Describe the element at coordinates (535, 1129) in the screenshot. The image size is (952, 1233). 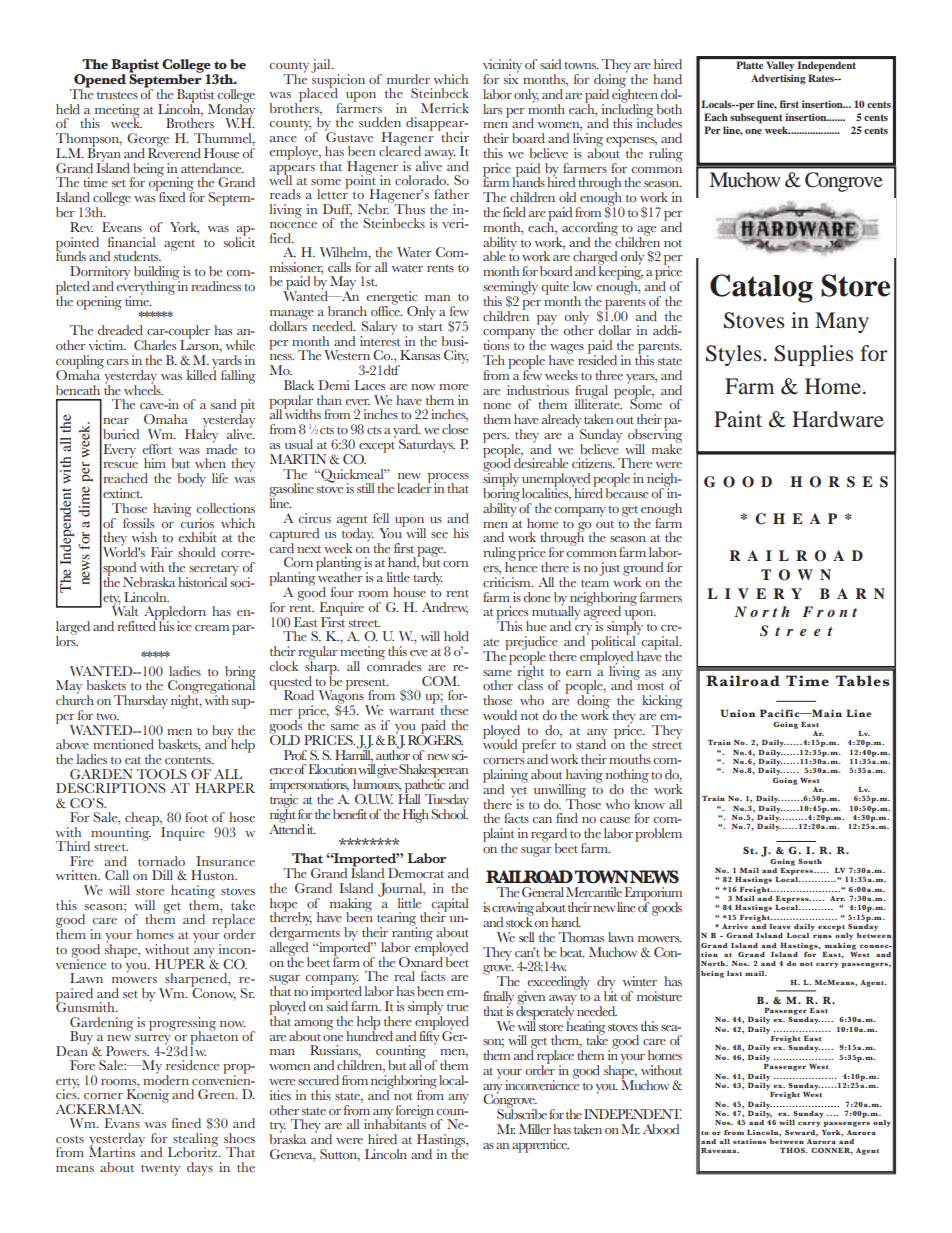
I see `Miller` at that location.
